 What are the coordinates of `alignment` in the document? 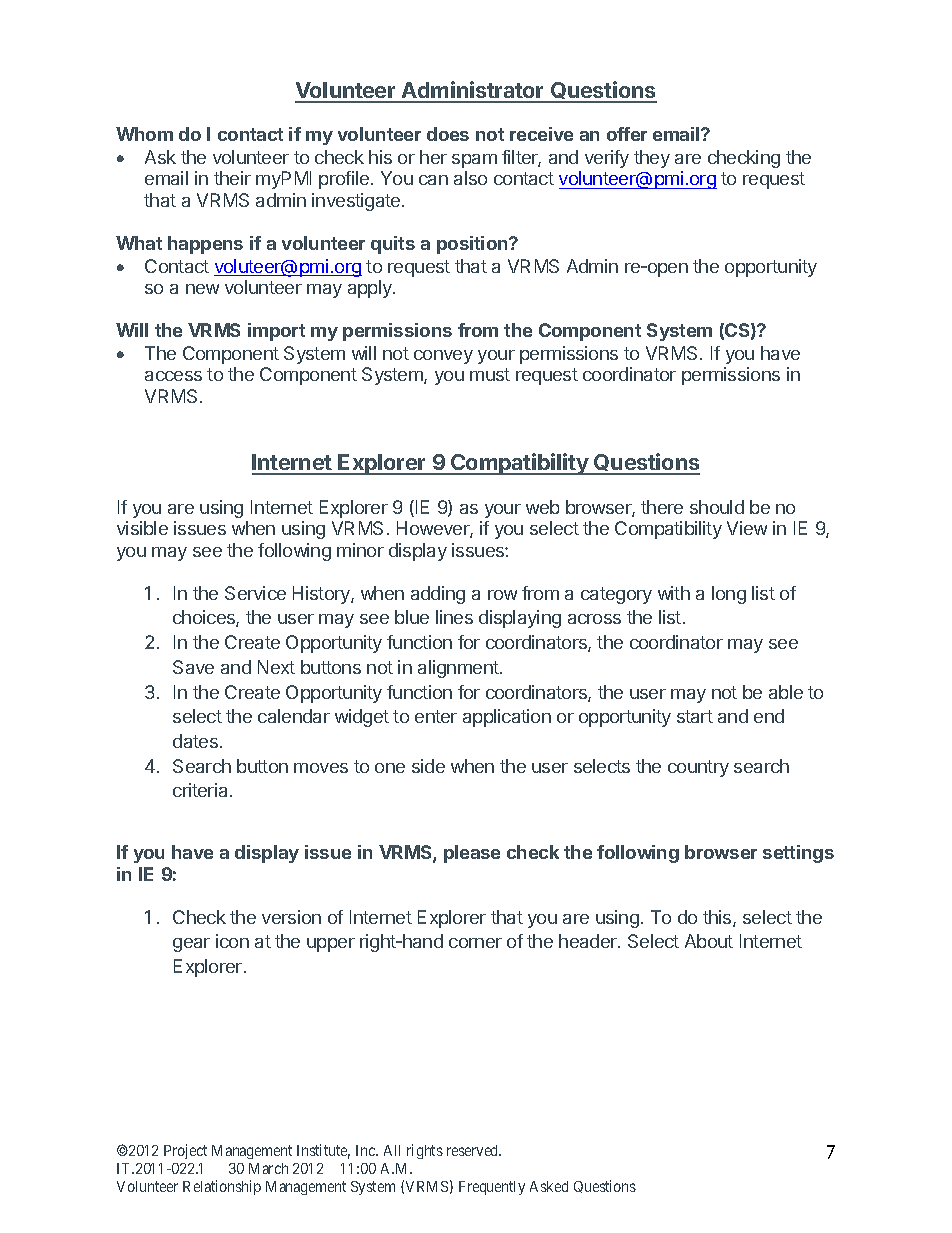 It's located at (459, 669).
